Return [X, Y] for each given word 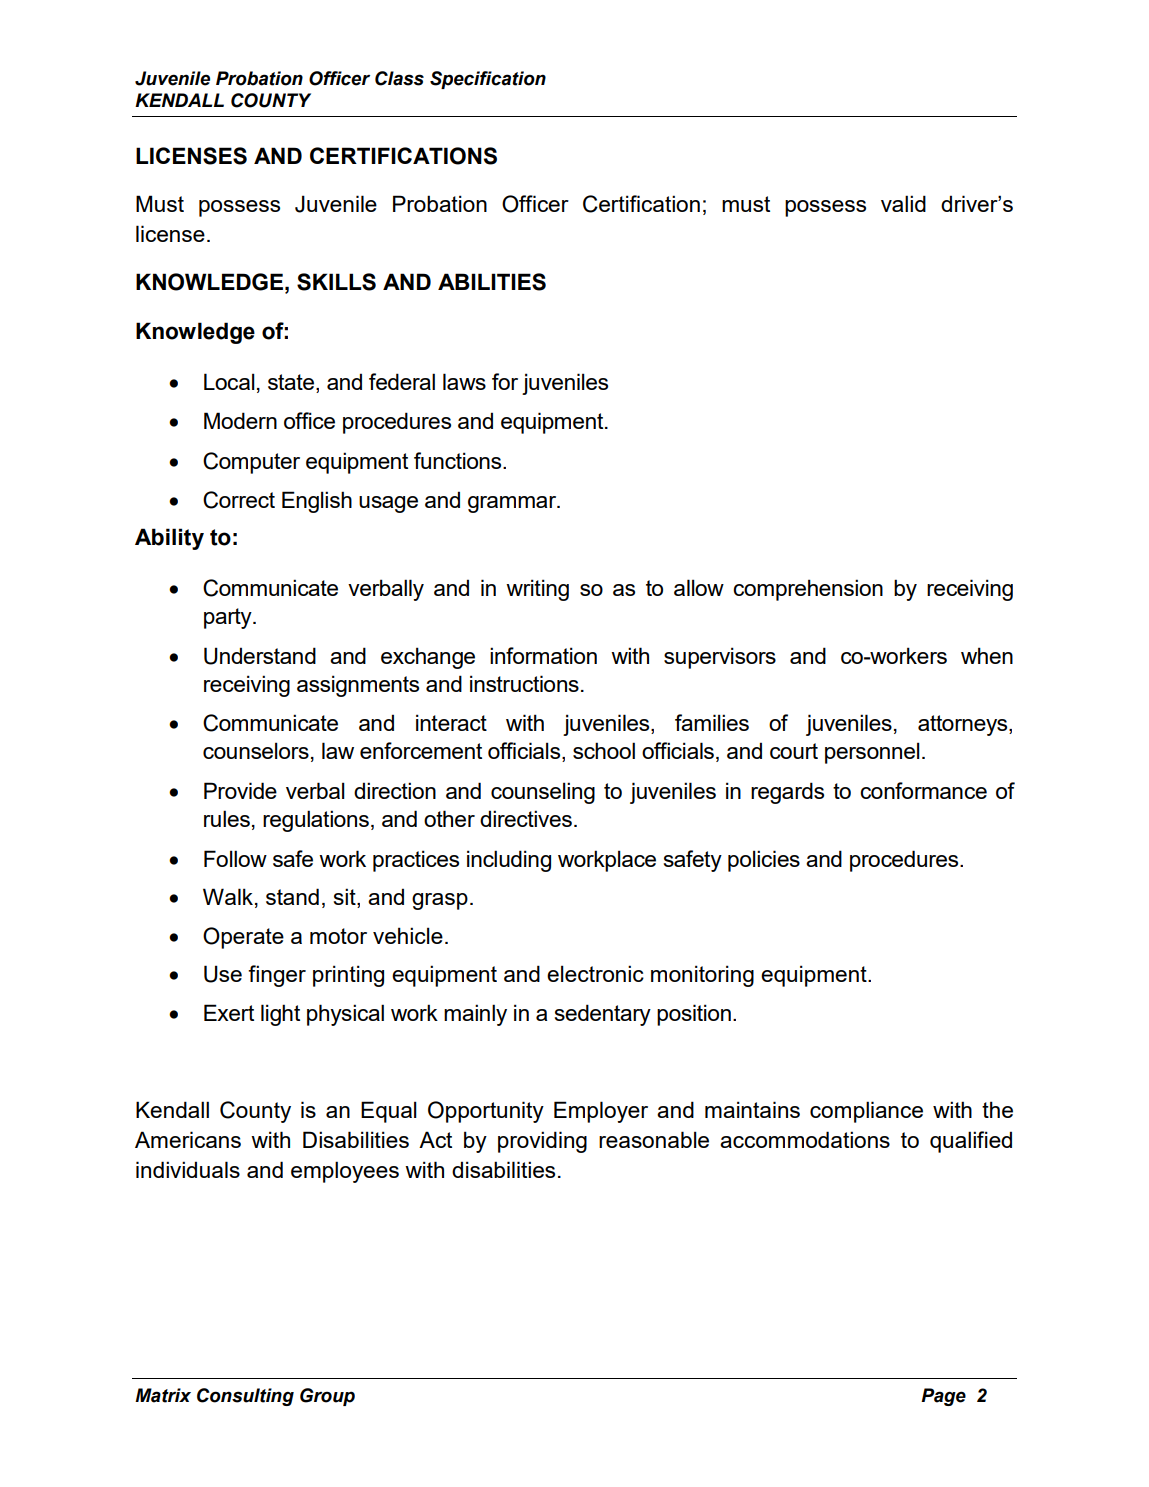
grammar [513, 504]
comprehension [808, 590]
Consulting [245, 1397]
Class [399, 78]
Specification [488, 80]
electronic [595, 973]
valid [903, 203]
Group [327, 1397]
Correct [239, 500]
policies [764, 861]
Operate [243, 938]
